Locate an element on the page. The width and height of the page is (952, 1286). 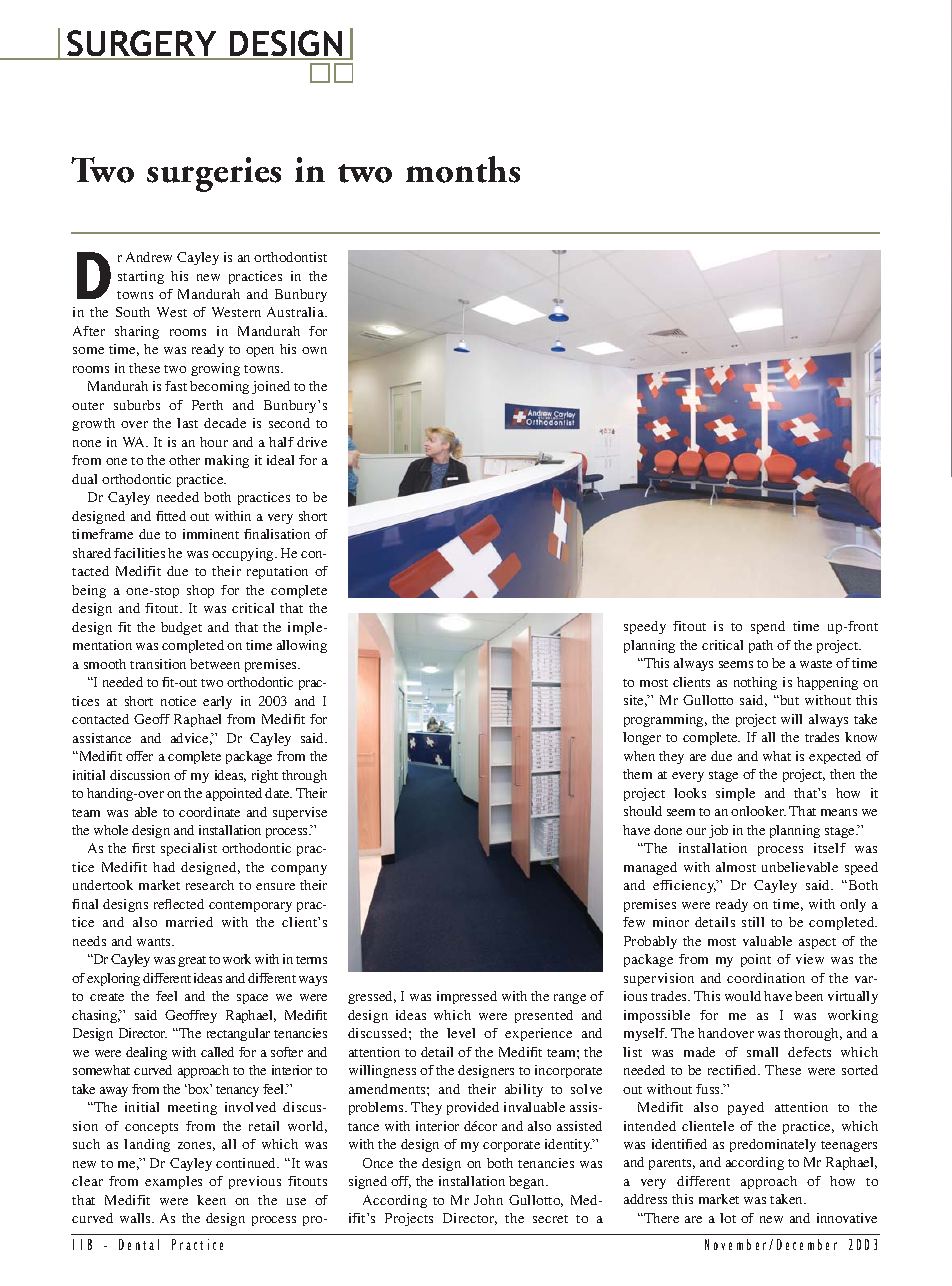
SURGERY is located at coordinates (142, 45).
